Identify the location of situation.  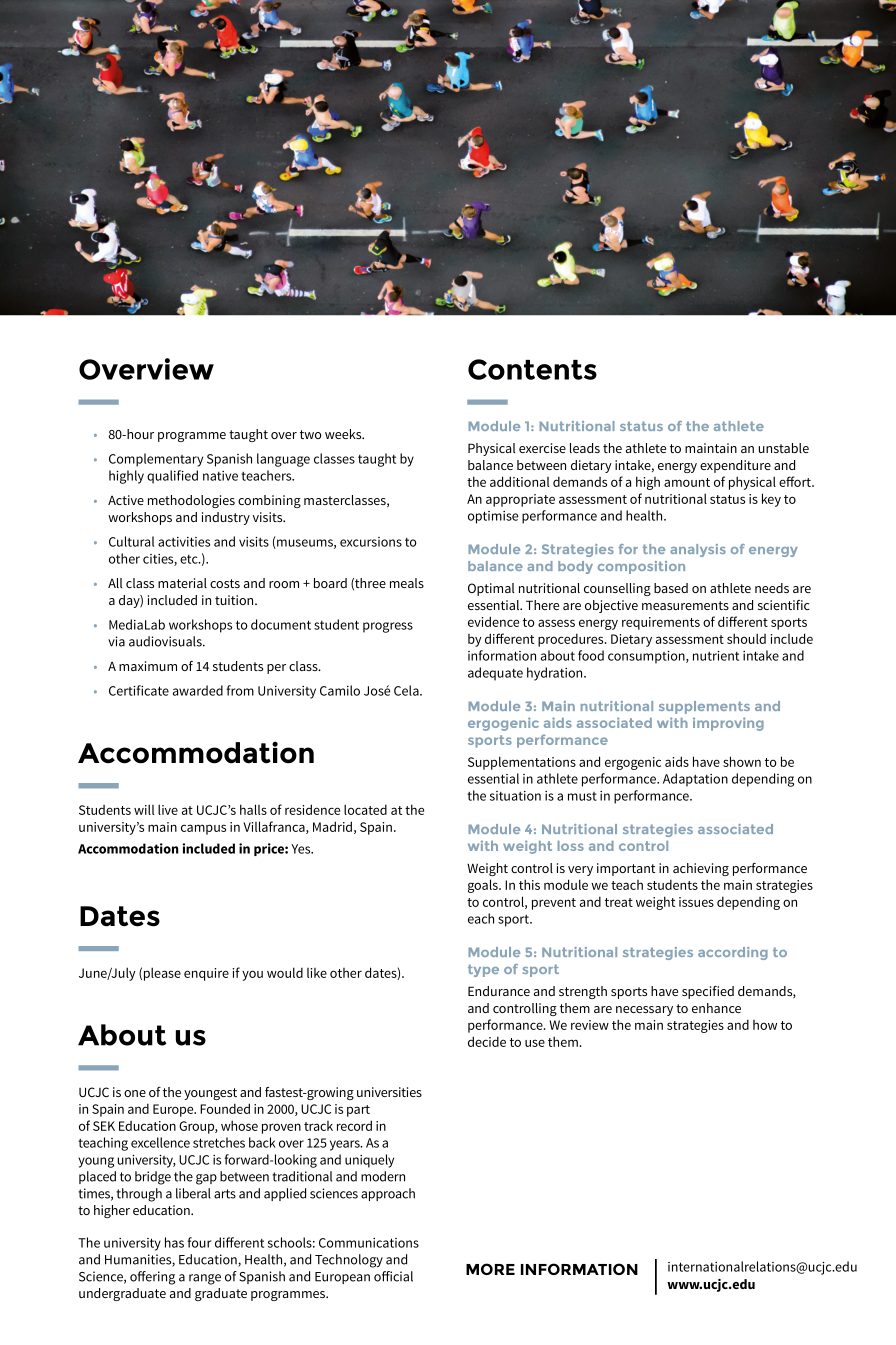
(515, 796).
